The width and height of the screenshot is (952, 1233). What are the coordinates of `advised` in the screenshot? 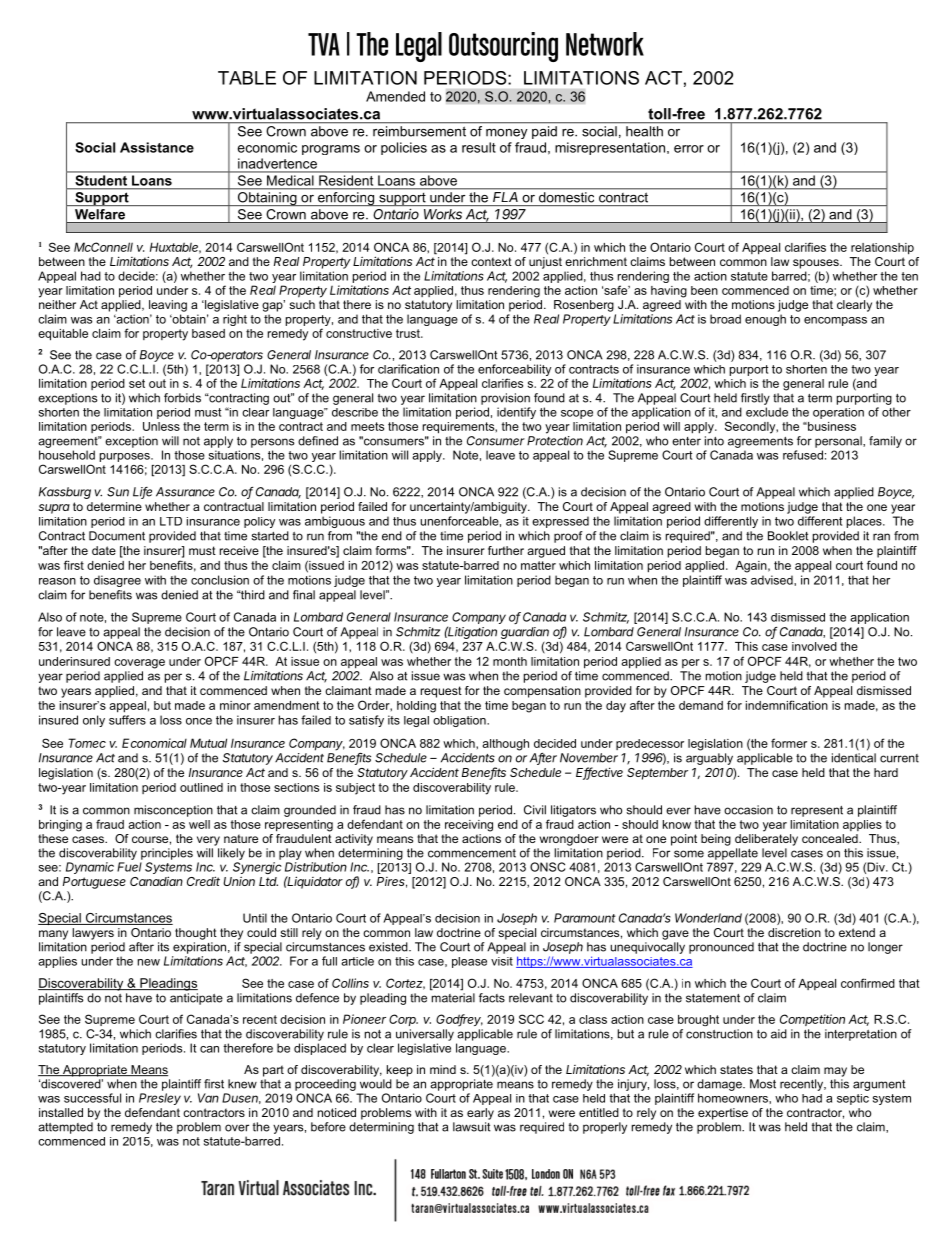 It's located at (773, 580).
